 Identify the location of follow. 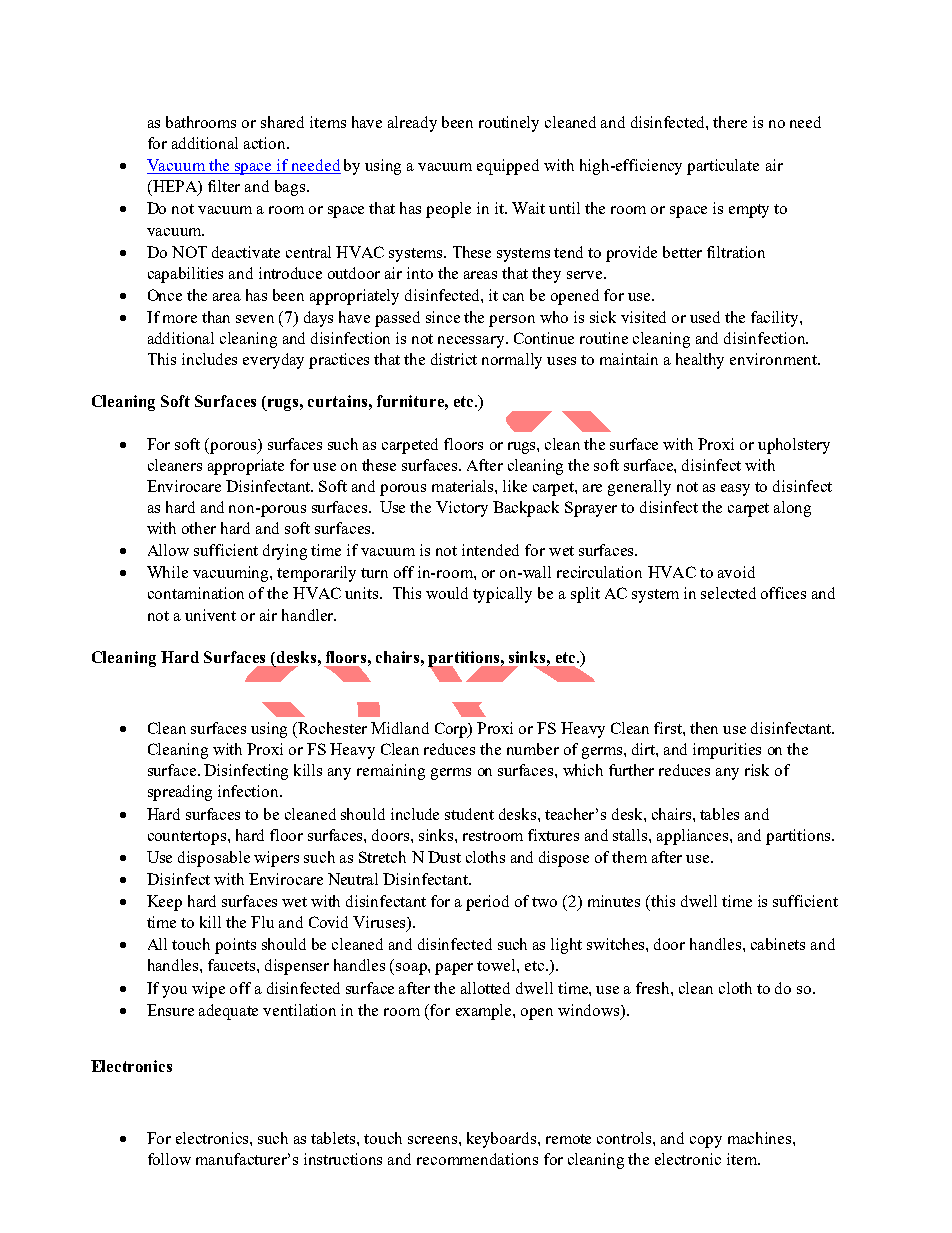
(169, 1159).
